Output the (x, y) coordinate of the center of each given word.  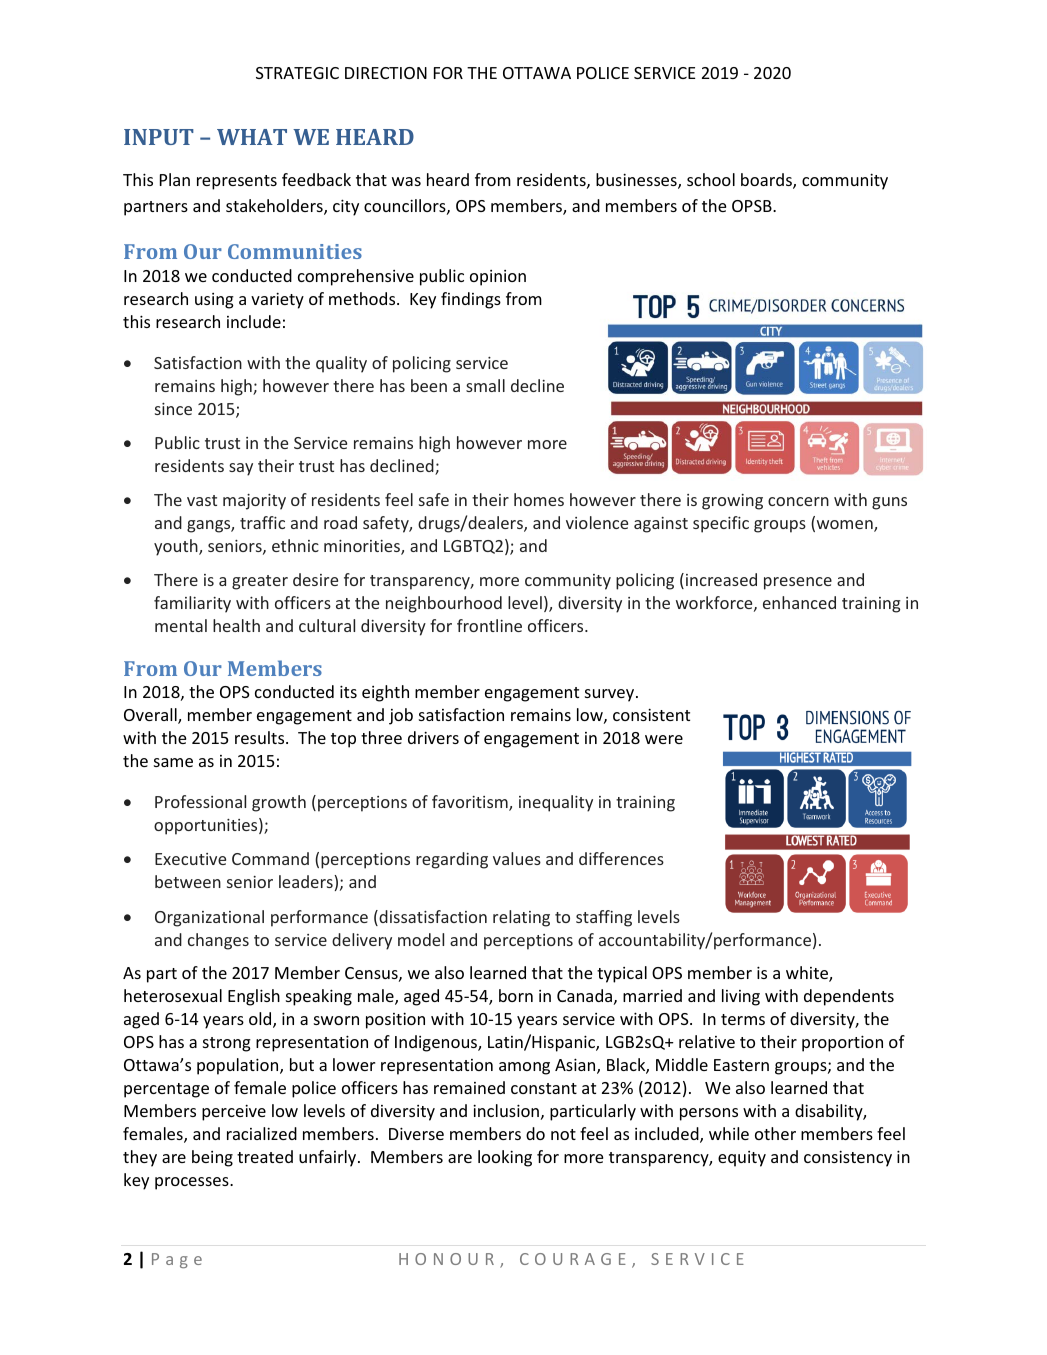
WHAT (252, 137)
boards (767, 181)
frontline (489, 625)
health (236, 625)
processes (193, 1183)
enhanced (799, 602)
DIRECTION (386, 73)
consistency (848, 1158)
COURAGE (573, 1259)
